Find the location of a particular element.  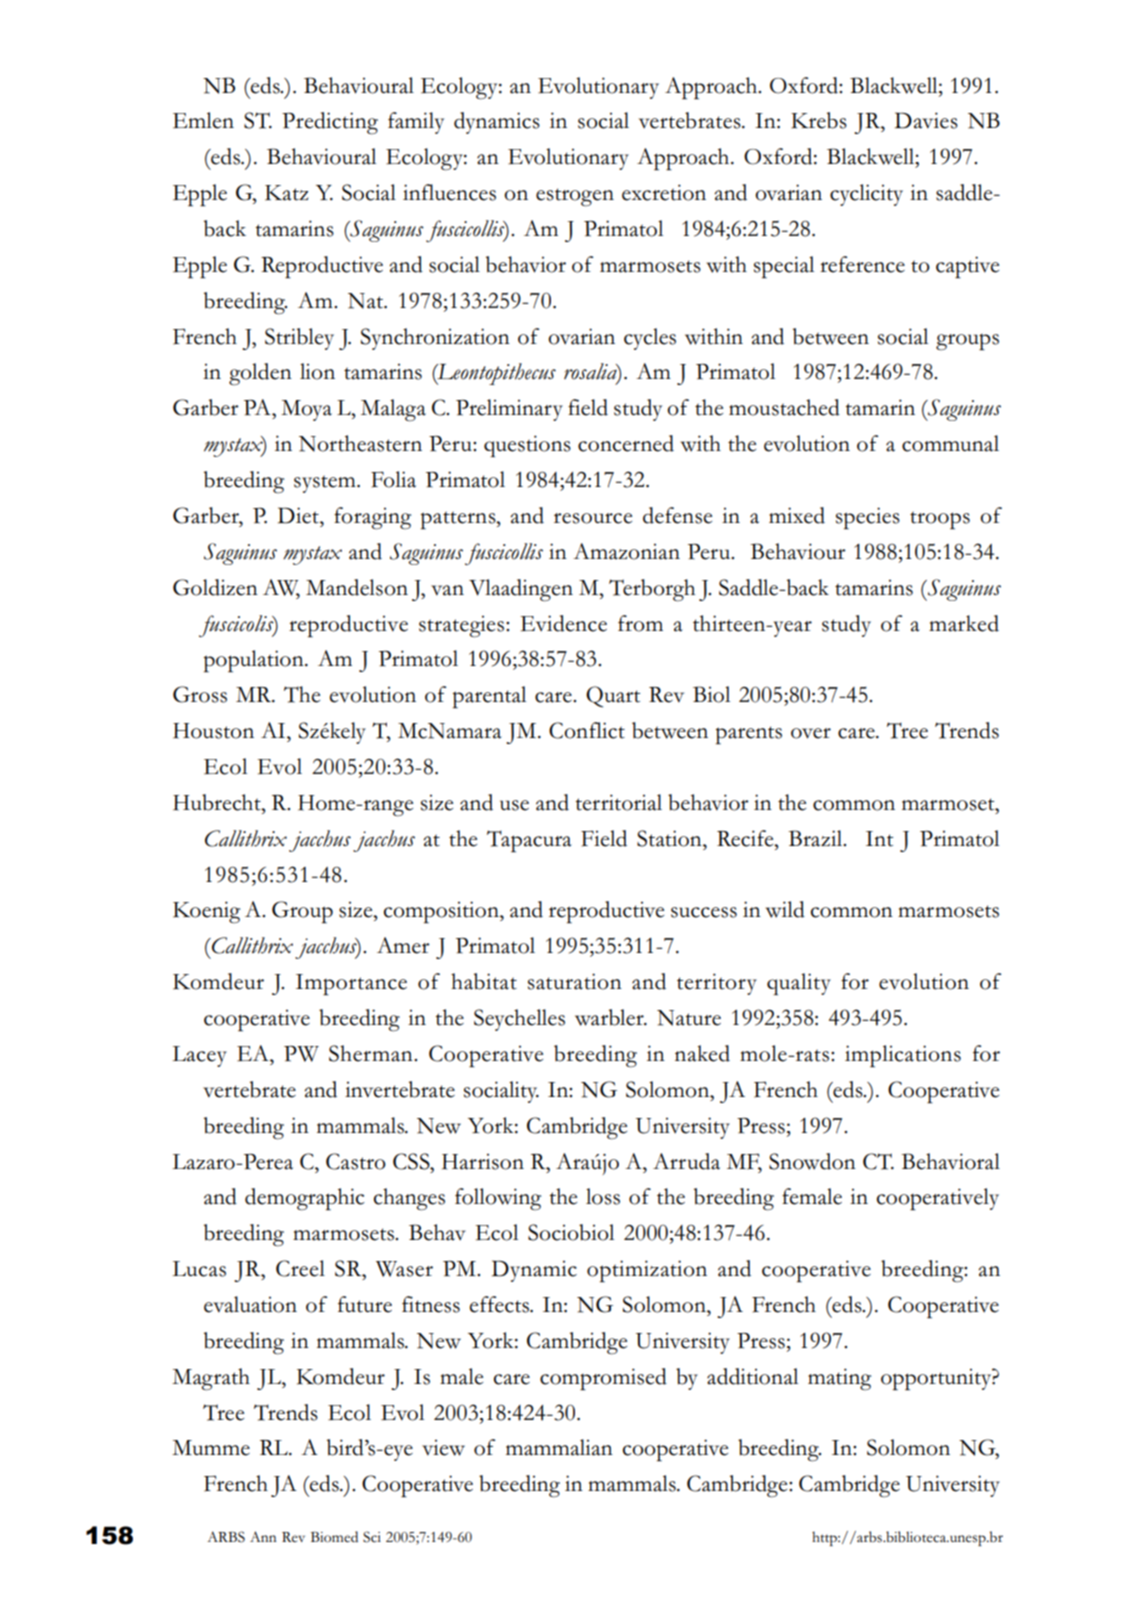

mammalian is located at coordinates (559, 1447).
